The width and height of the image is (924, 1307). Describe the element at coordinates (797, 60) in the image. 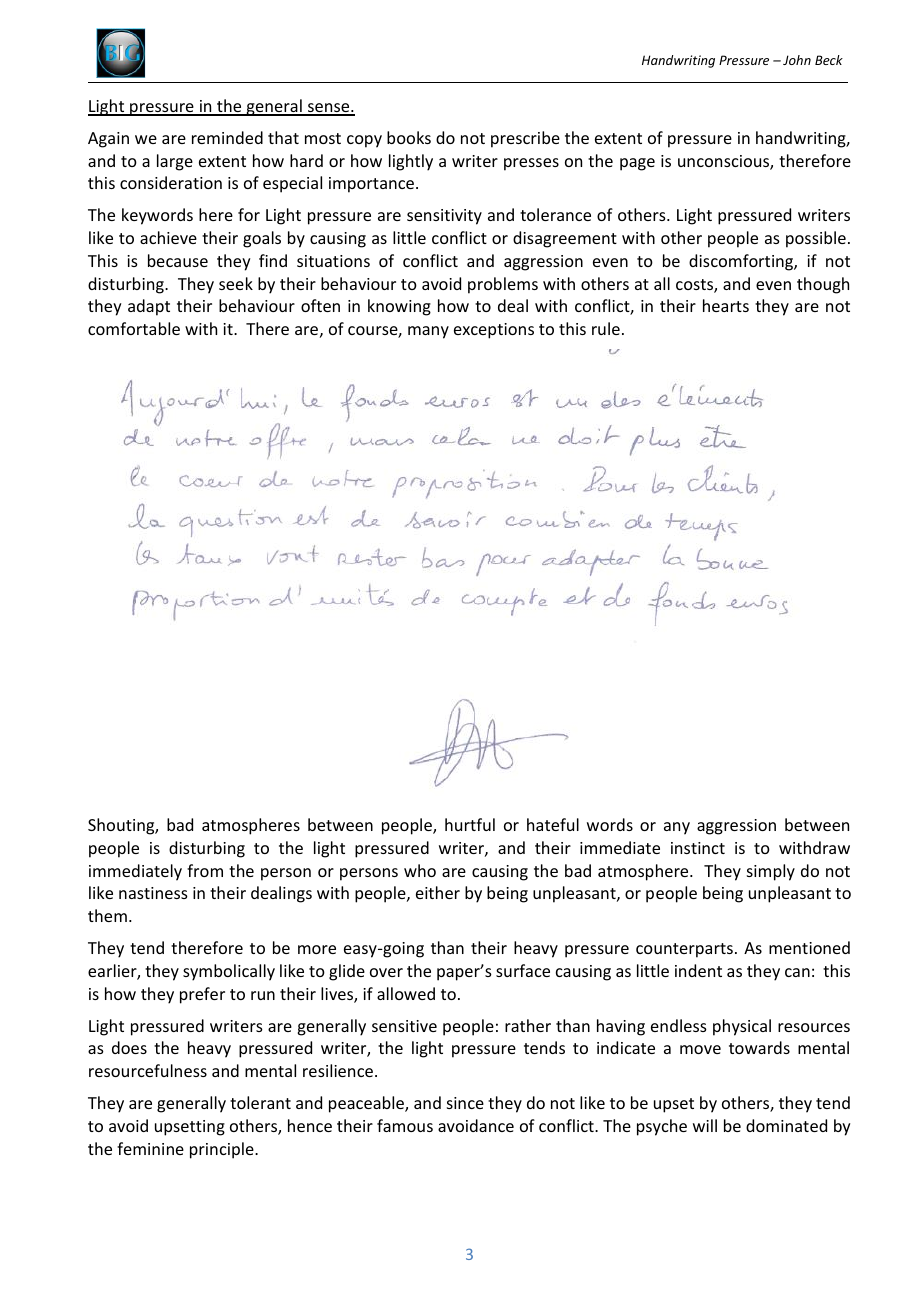

I see `John` at that location.
